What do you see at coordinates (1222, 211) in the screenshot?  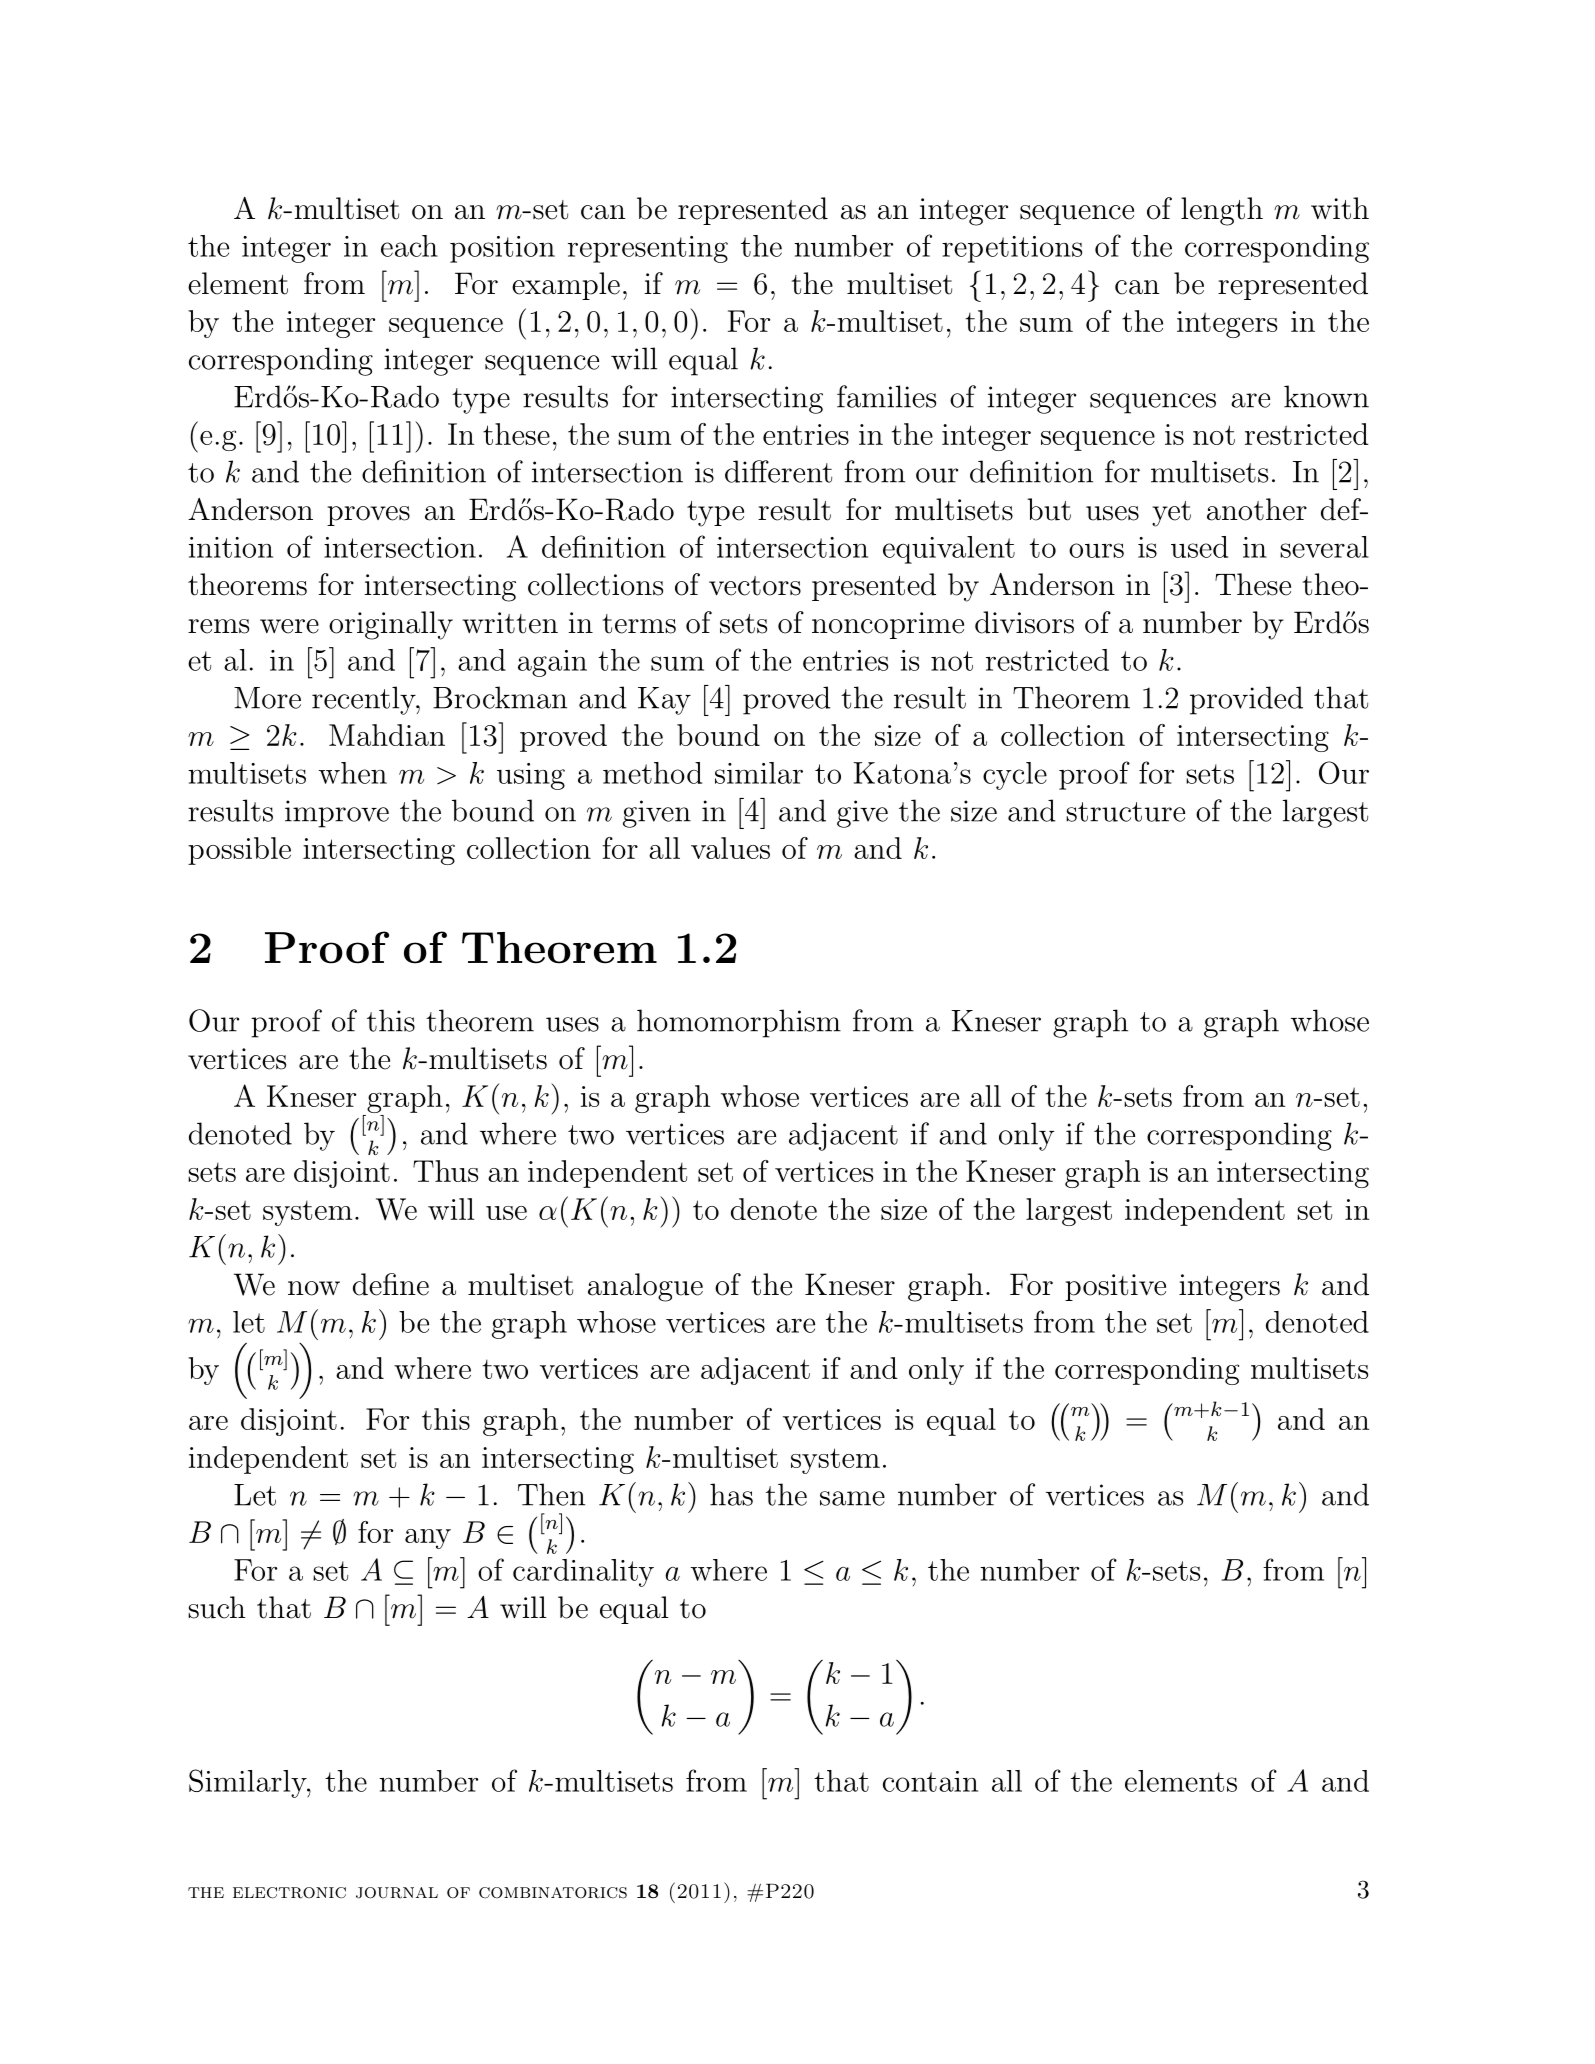 I see `length` at bounding box center [1222, 211].
